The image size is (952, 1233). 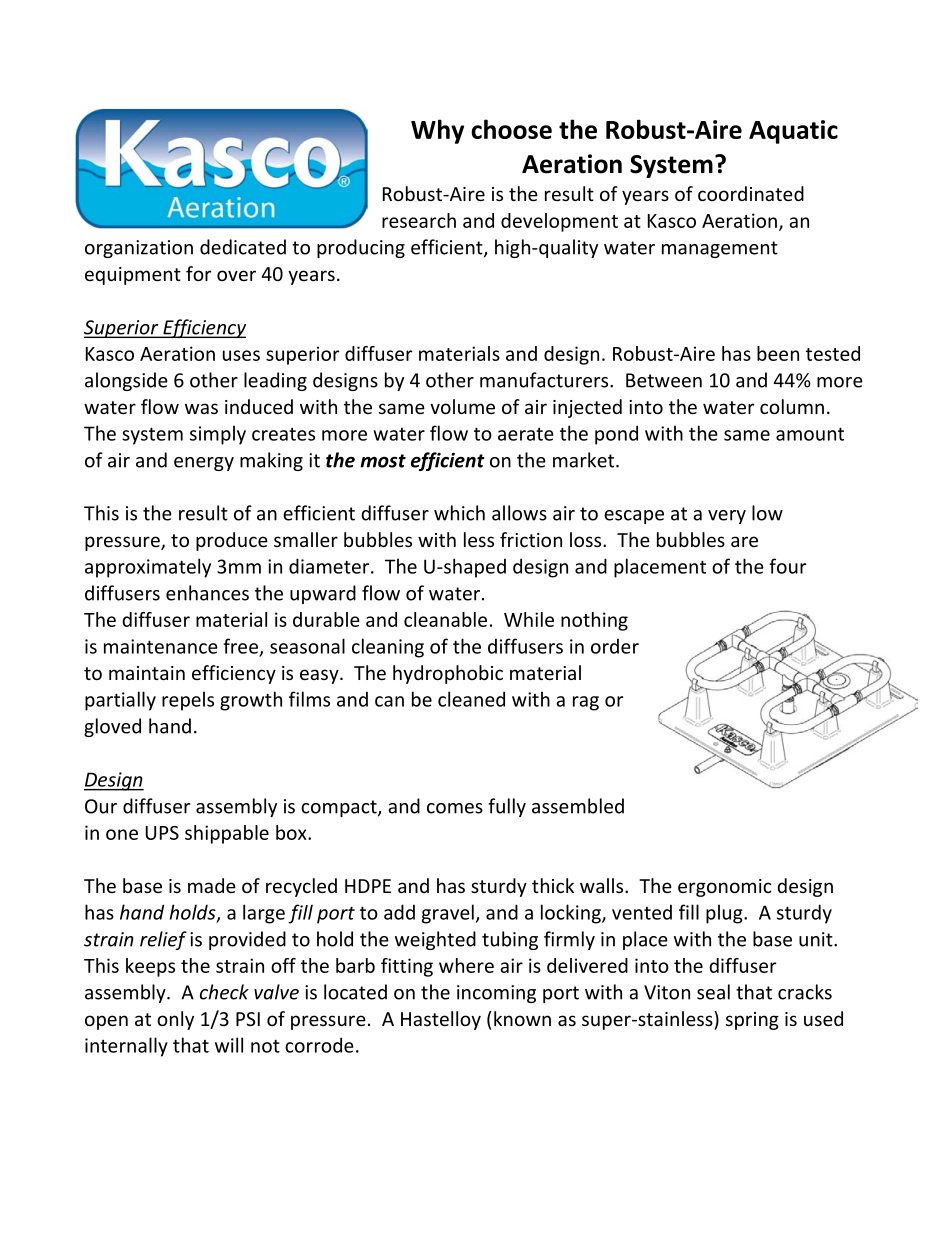 I want to click on simply, so click(x=218, y=435).
